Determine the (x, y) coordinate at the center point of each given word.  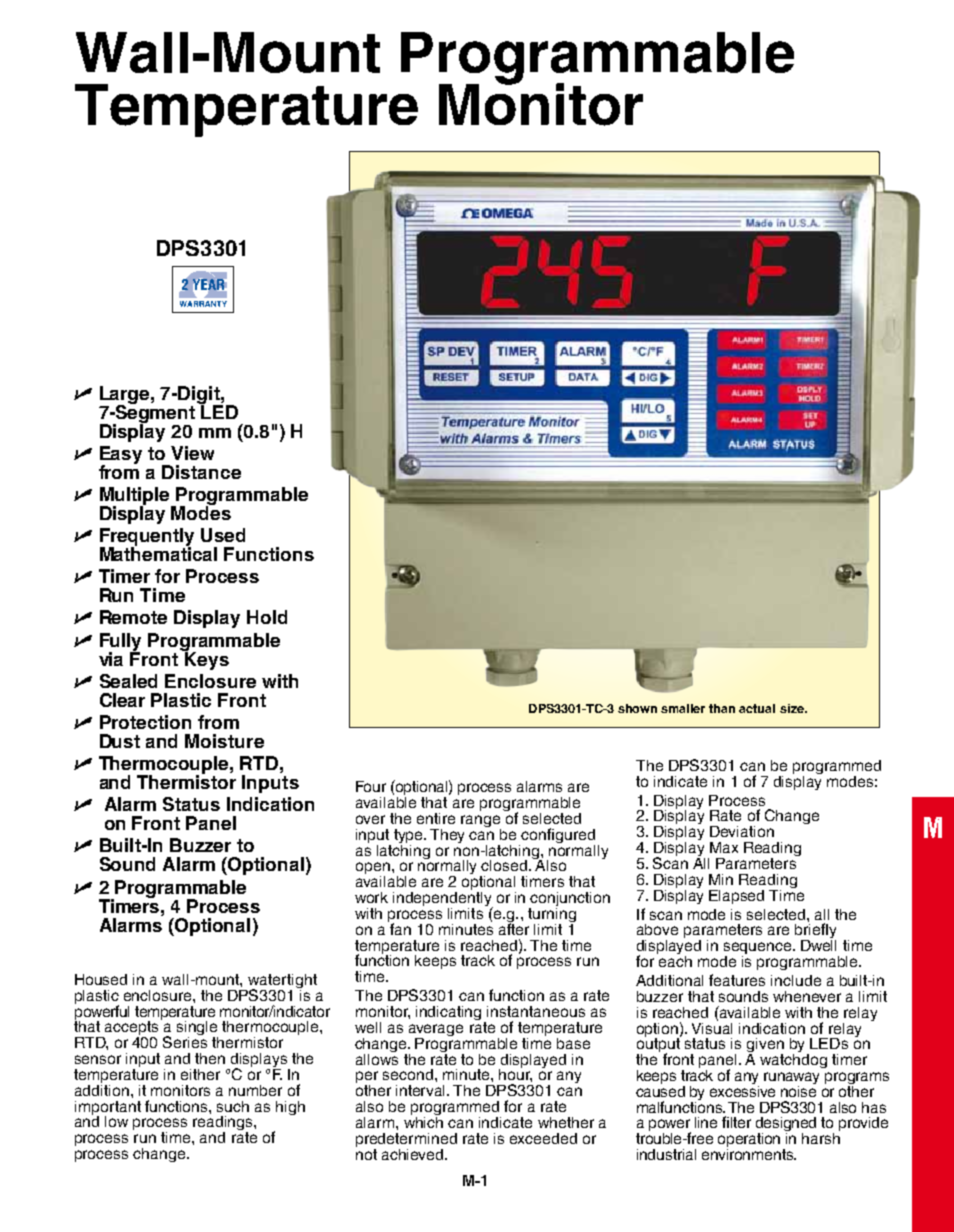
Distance (201, 472)
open (373, 869)
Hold (267, 617)
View (192, 453)
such (233, 1106)
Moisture (224, 741)
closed (505, 865)
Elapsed (736, 897)
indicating (450, 1014)
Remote (133, 617)
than (722, 708)
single (197, 1029)
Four (371, 786)
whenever (807, 996)
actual (757, 708)
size (793, 708)
